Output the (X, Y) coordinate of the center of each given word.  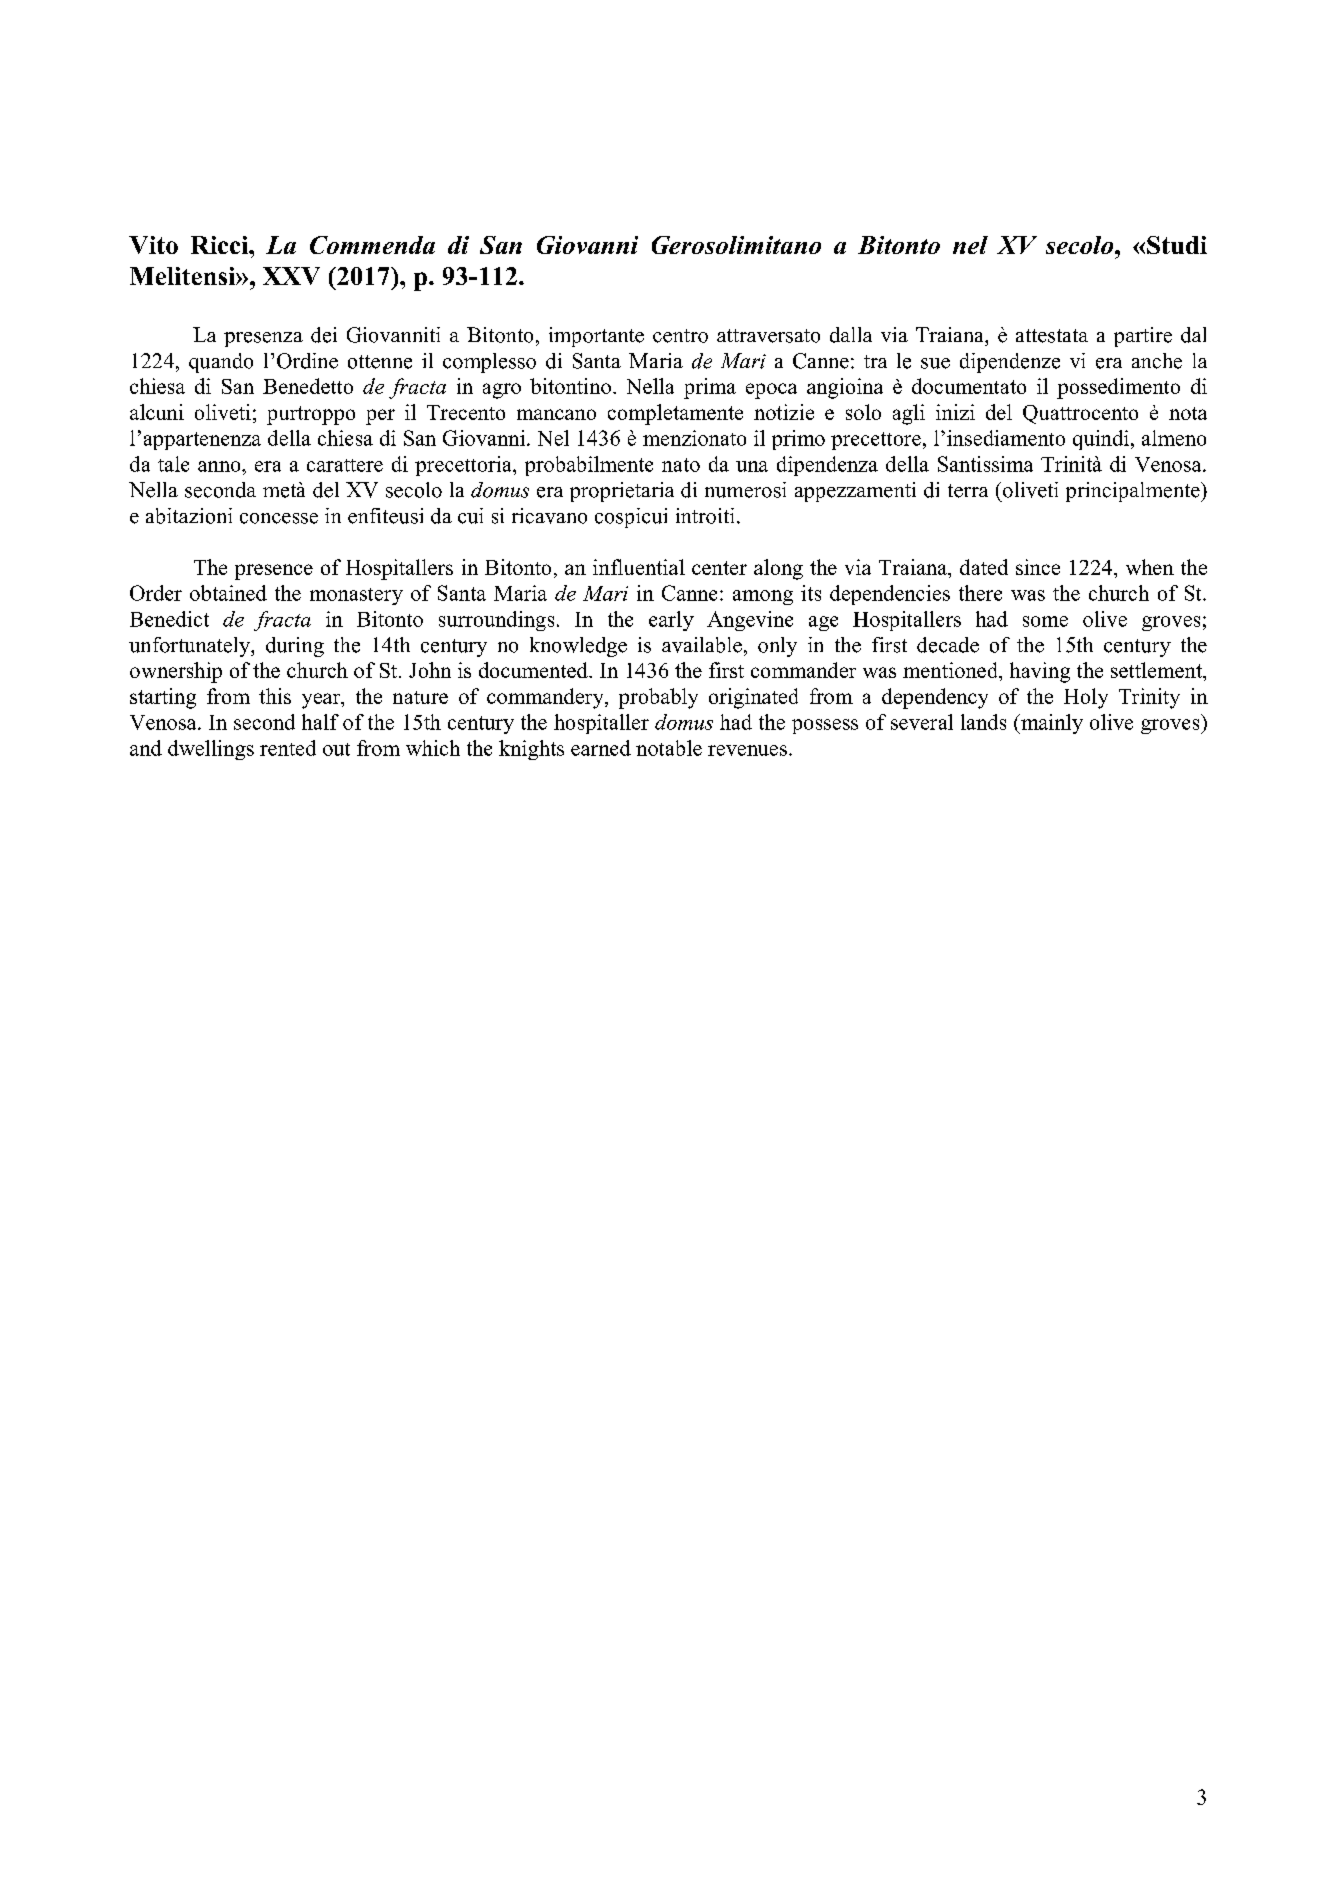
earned (601, 748)
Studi (1177, 245)
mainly (1051, 724)
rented (288, 748)
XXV (291, 276)
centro (680, 336)
